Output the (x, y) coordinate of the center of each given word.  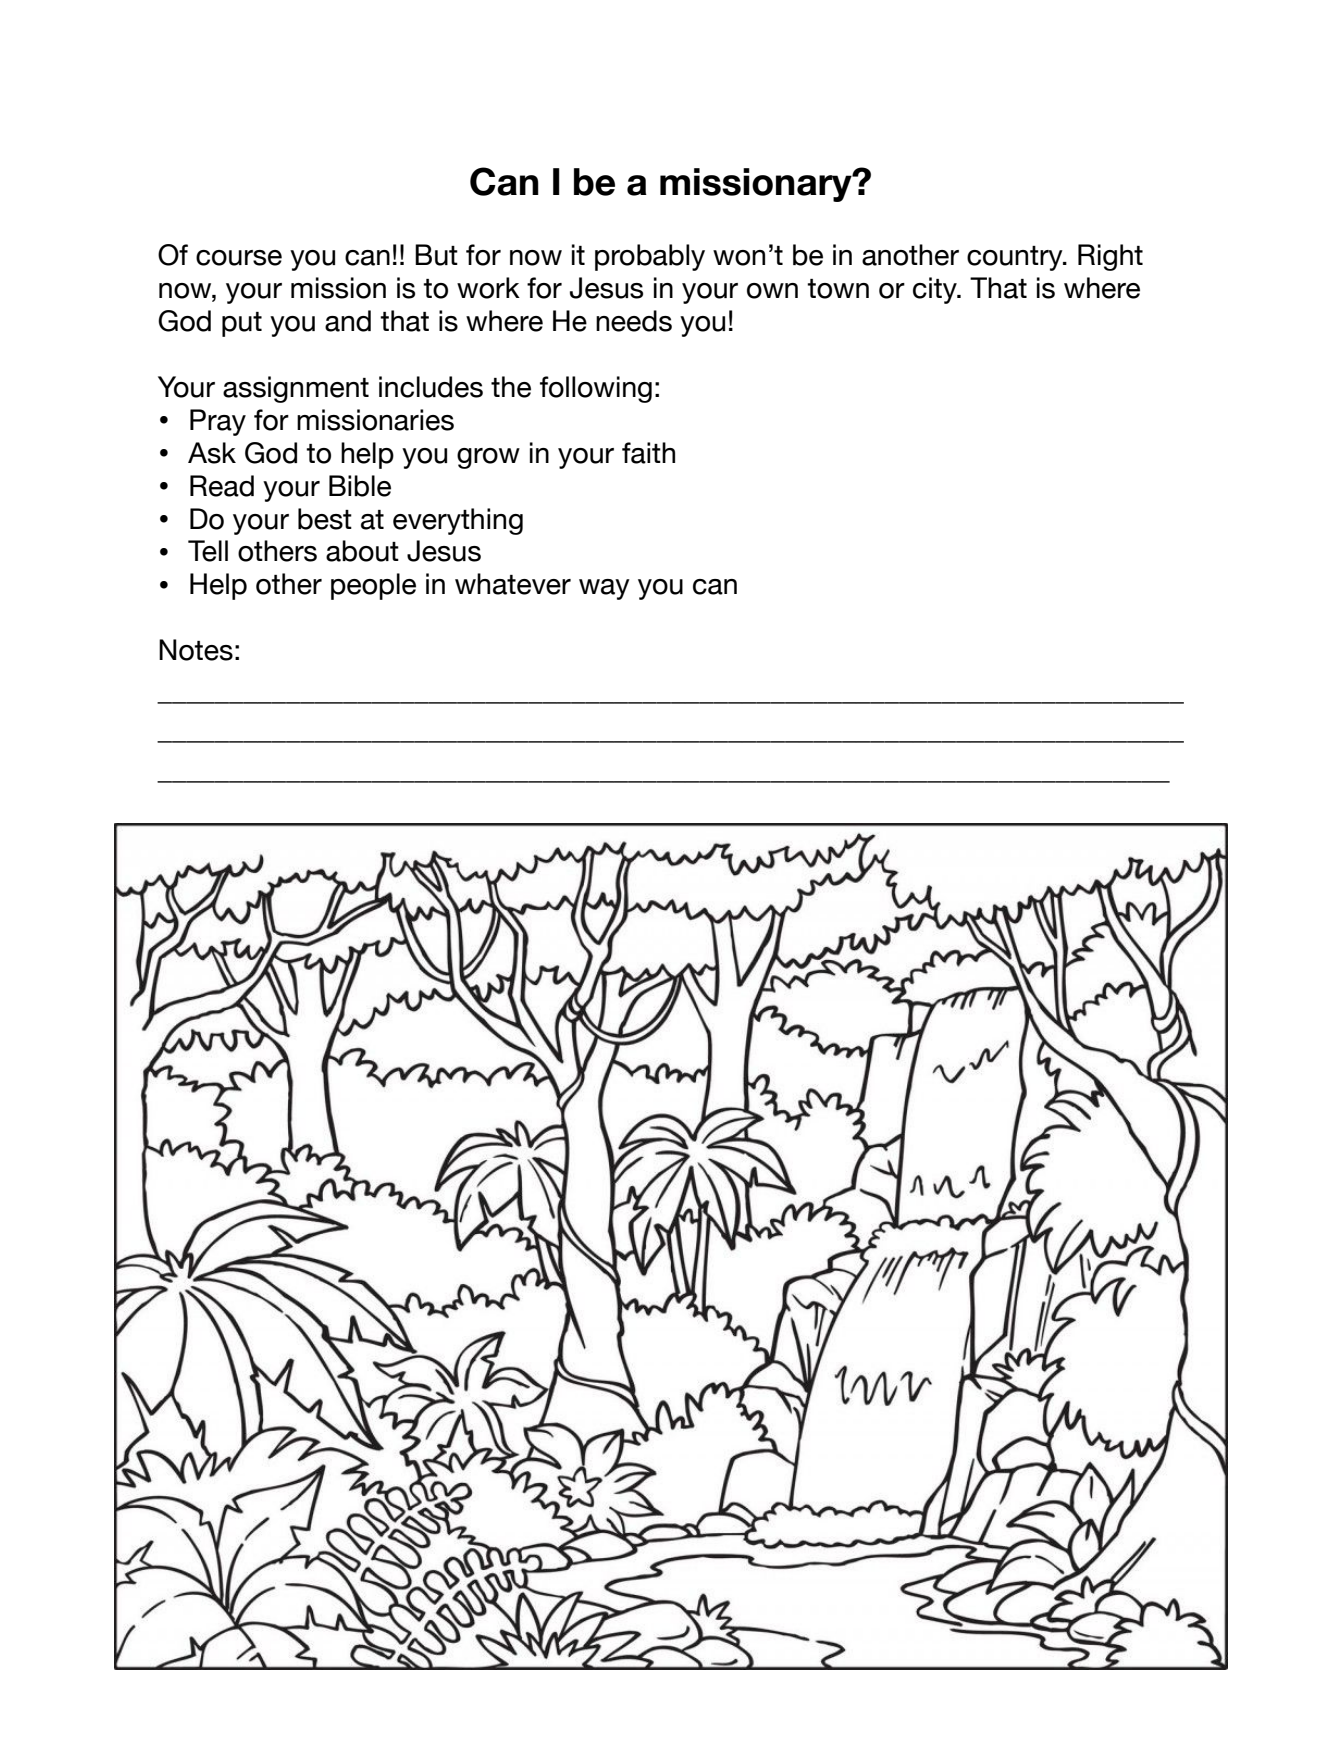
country (1016, 258)
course (239, 258)
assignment (296, 389)
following (596, 389)
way (604, 589)
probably (650, 257)
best (325, 519)
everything (458, 521)
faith (648, 453)
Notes (196, 650)
